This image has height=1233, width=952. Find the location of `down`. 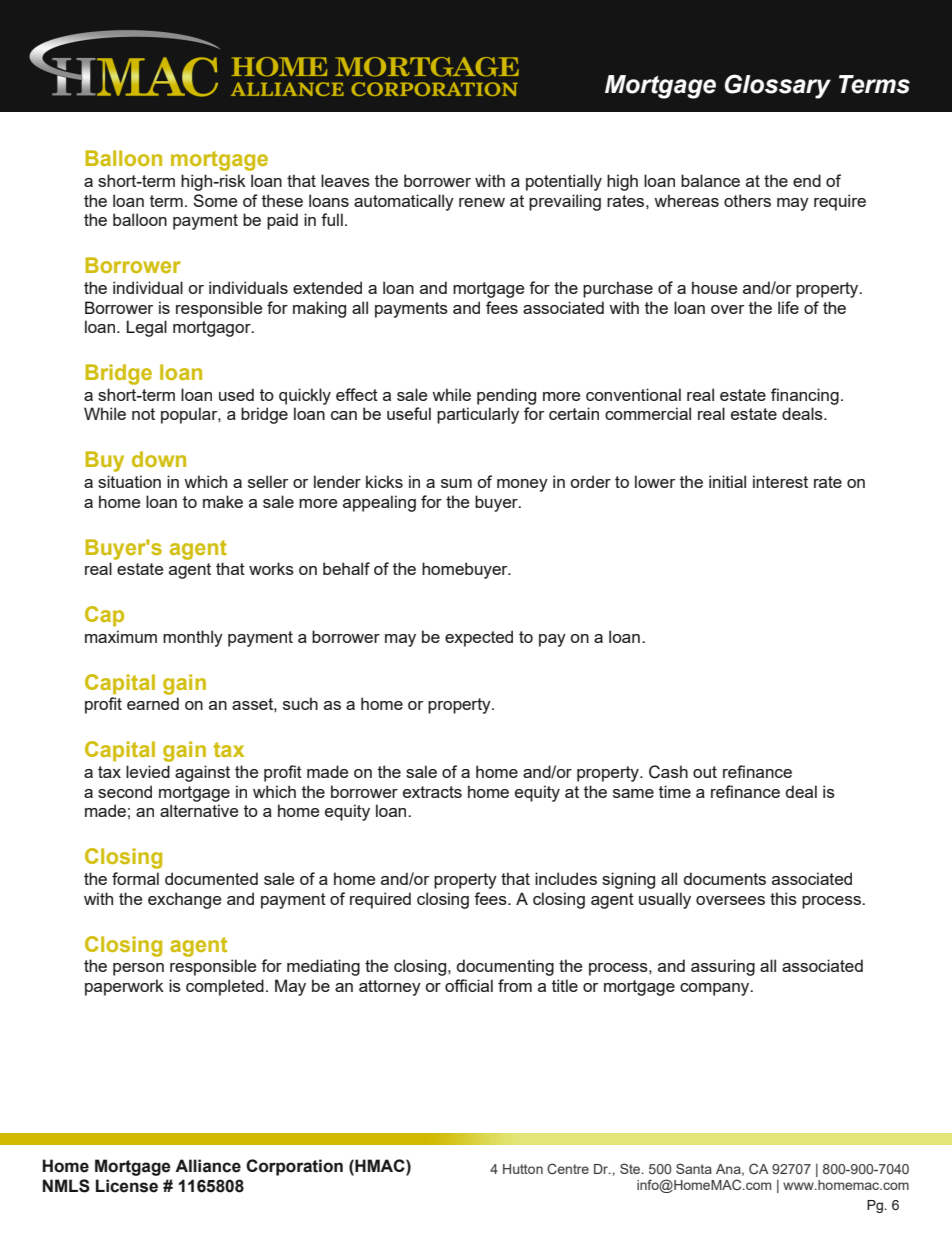

down is located at coordinates (159, 459).
